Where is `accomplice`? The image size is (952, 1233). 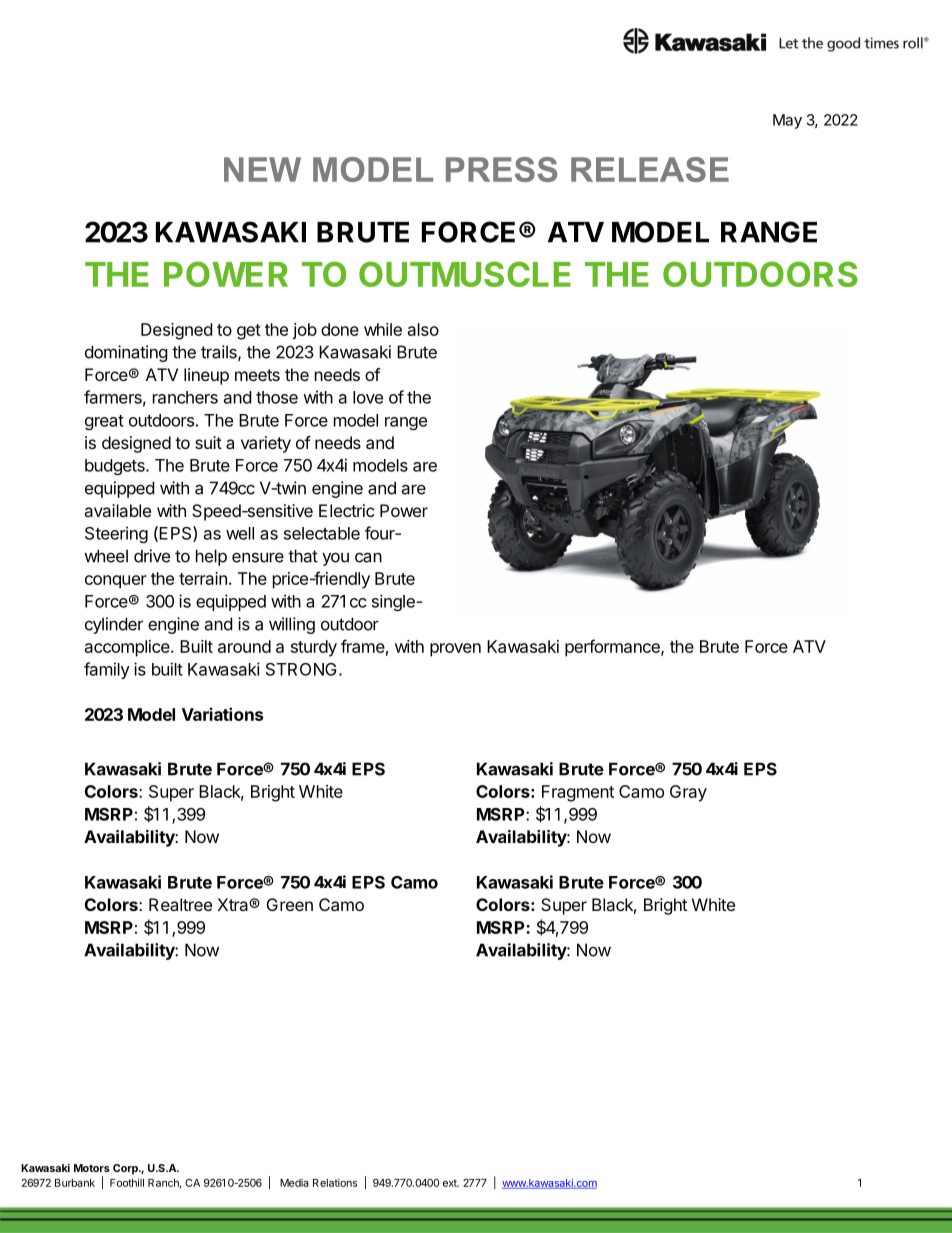
accomplice is located at coordinates (128, 648).
